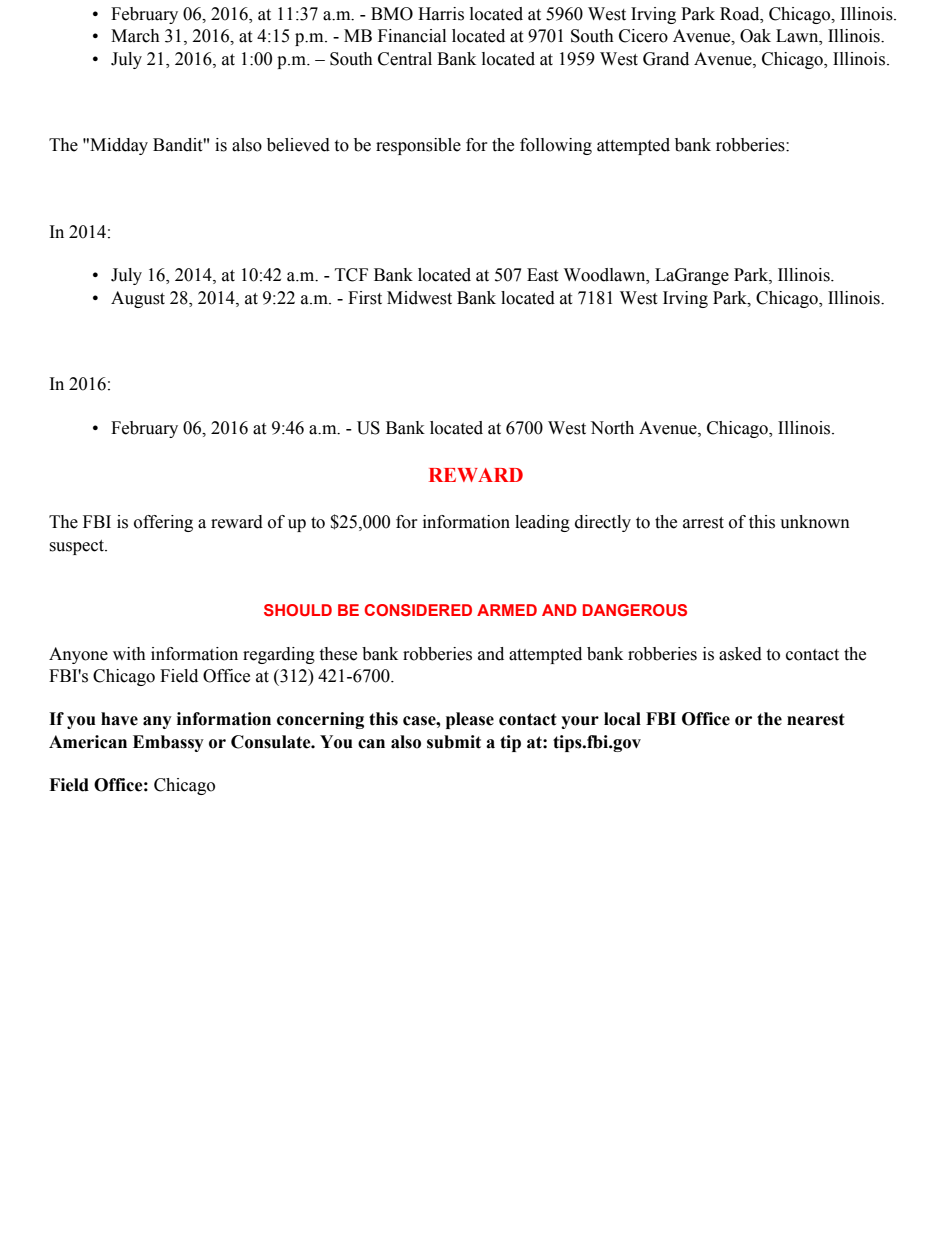  What do you see at coordinates (755, 36) in the page?
I see `Oak` at bounding box center [755, 36].
